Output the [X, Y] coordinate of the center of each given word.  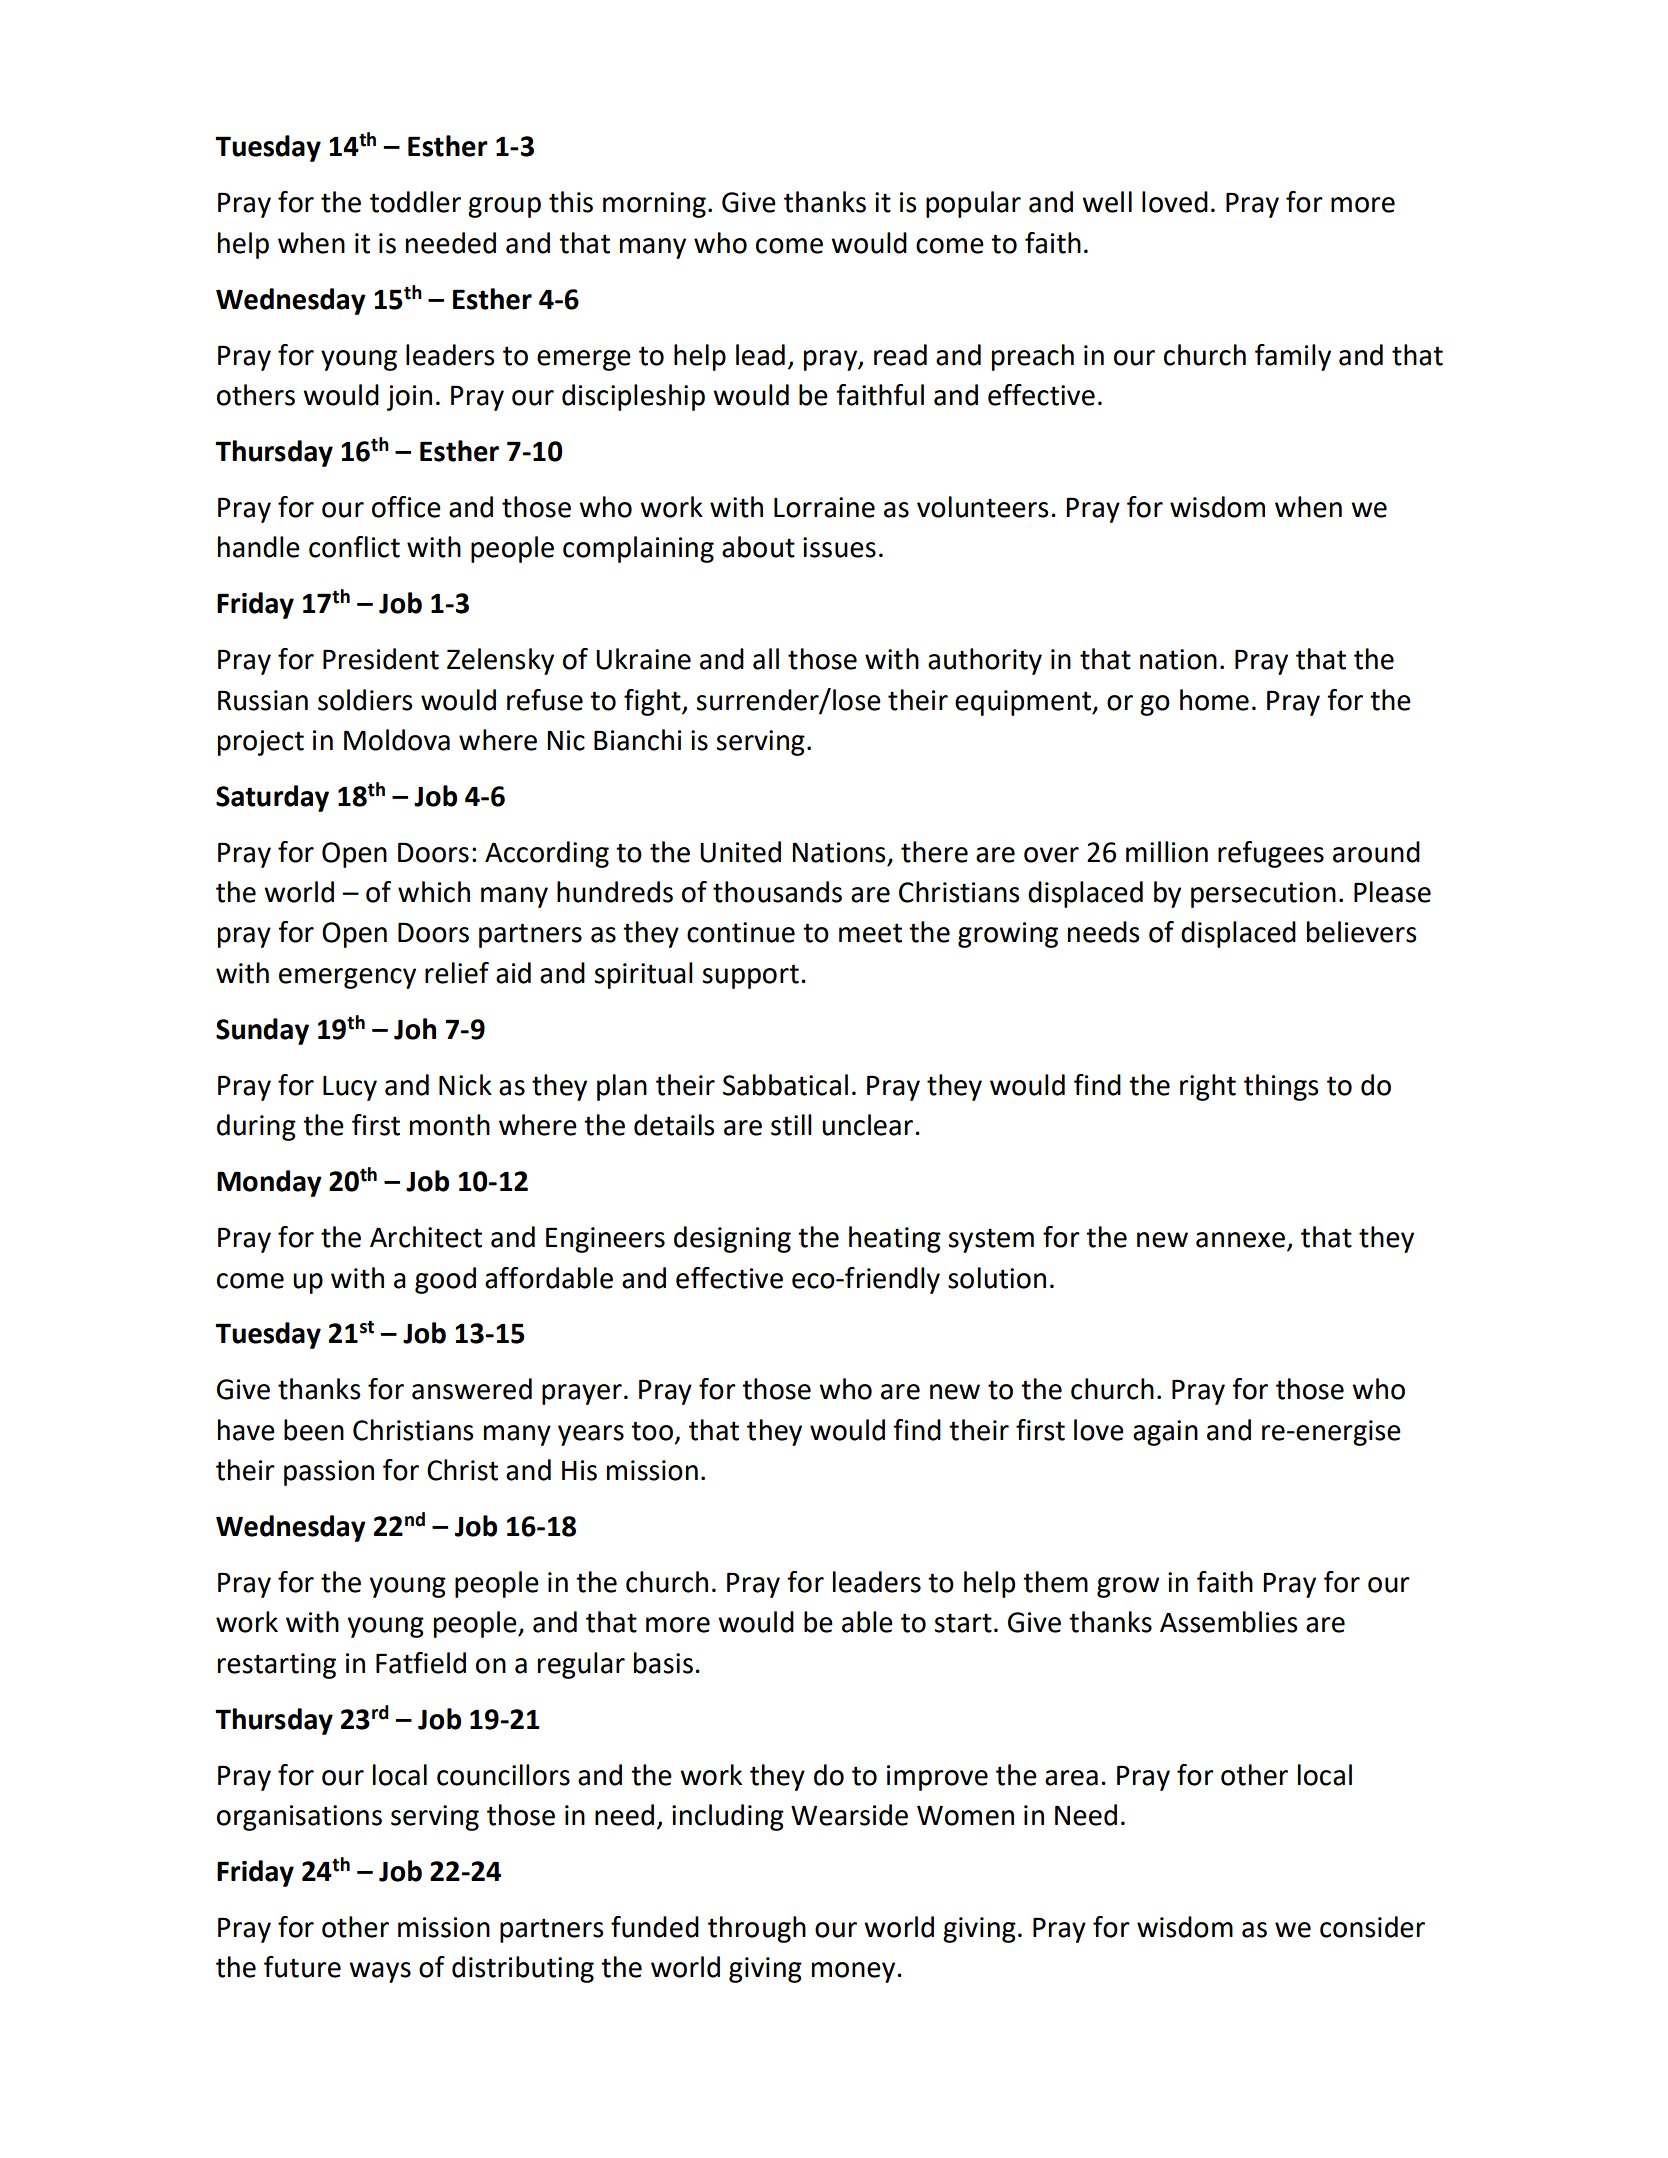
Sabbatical [785, 1085]
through [757, 1929]
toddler [415, 202]
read [900, 355]
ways [380, 1972]
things [1281, 1087]
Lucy [350, 1088]
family [1293, 357]
